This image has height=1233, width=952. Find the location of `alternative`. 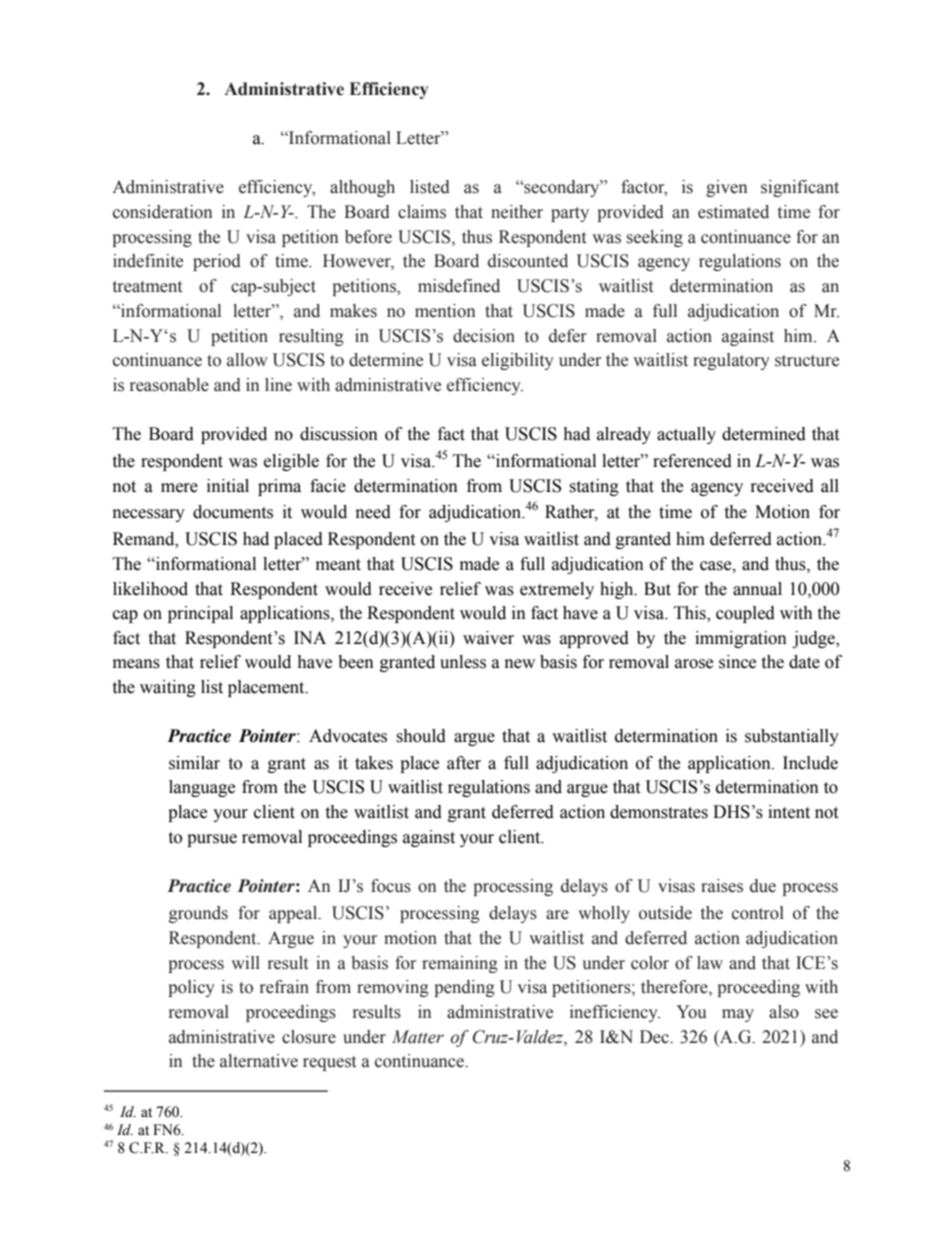

alternative is located at coordinates (259, 1061).
